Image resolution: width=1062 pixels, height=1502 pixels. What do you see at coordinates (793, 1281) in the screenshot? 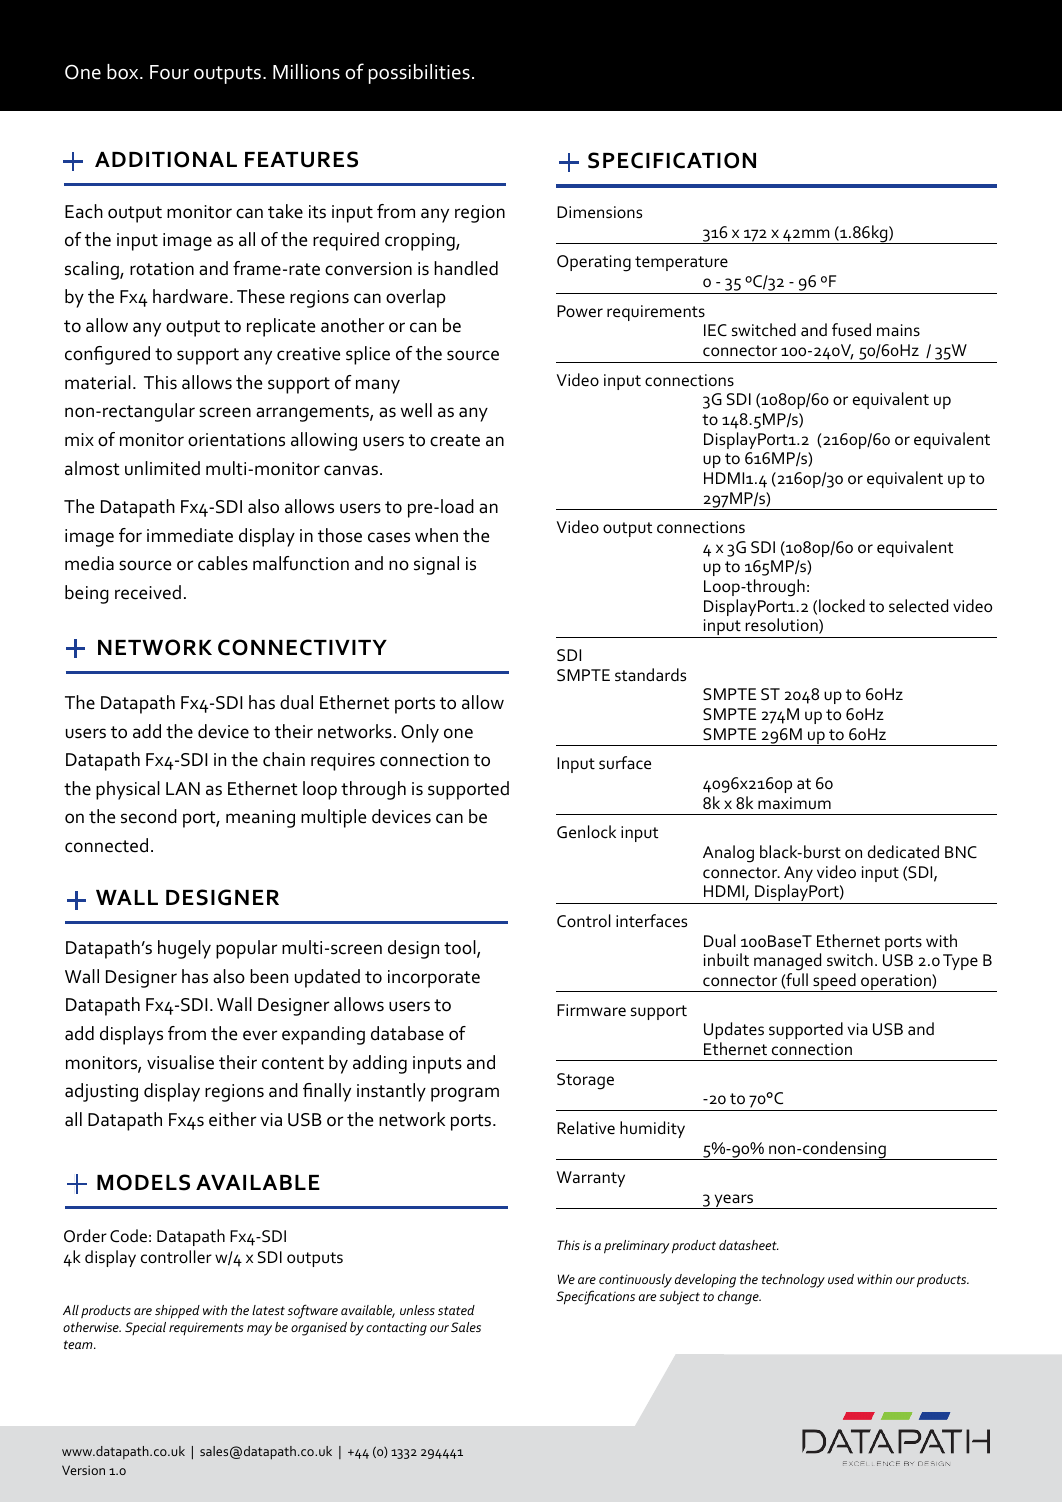
I see `technology` at bounding box center [793, 1281].
